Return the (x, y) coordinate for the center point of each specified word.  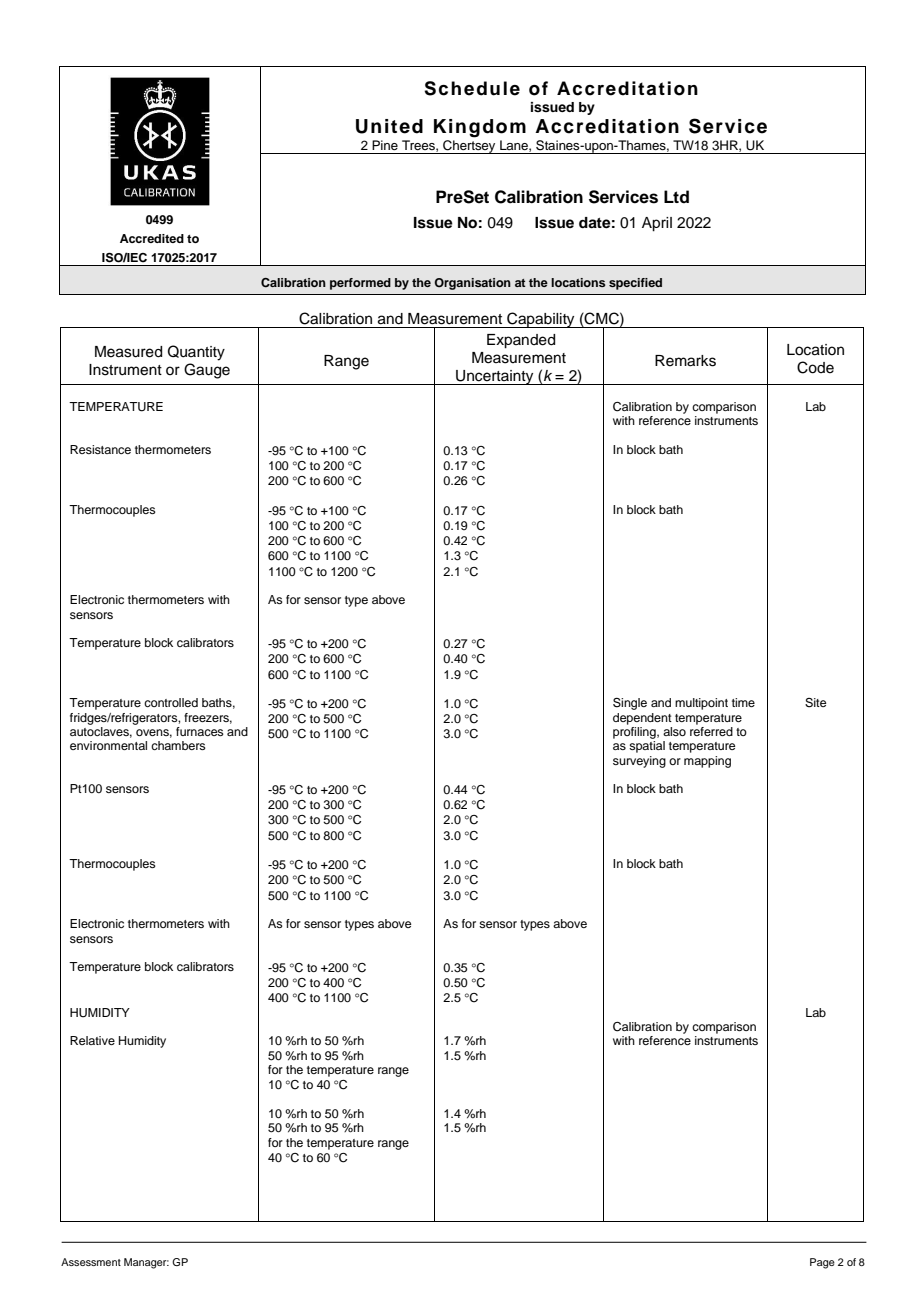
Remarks (685, 361)
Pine (385, 145)
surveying (639, 762)
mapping (707, 762)
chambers (178, 745)
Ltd (676, 197)
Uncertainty (495, 377)
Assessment (91, 1262)
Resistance (100, 449)
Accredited (152, 238)
